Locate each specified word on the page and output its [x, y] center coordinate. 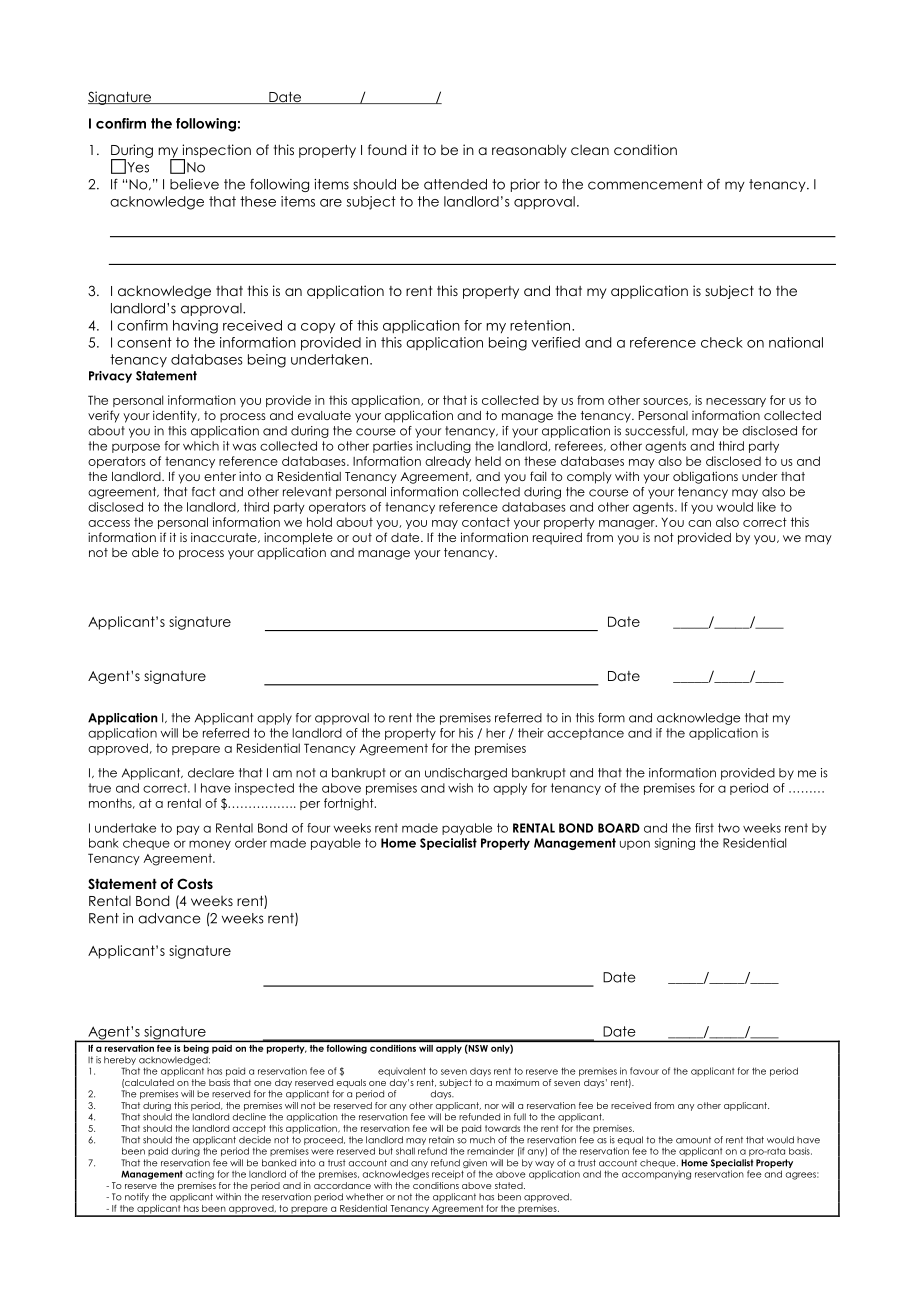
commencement [645, 184]
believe [194, 184]
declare [211, 773]
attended [455, 184]
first [704, 828]
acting [200, 1175]
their [531, 733]
